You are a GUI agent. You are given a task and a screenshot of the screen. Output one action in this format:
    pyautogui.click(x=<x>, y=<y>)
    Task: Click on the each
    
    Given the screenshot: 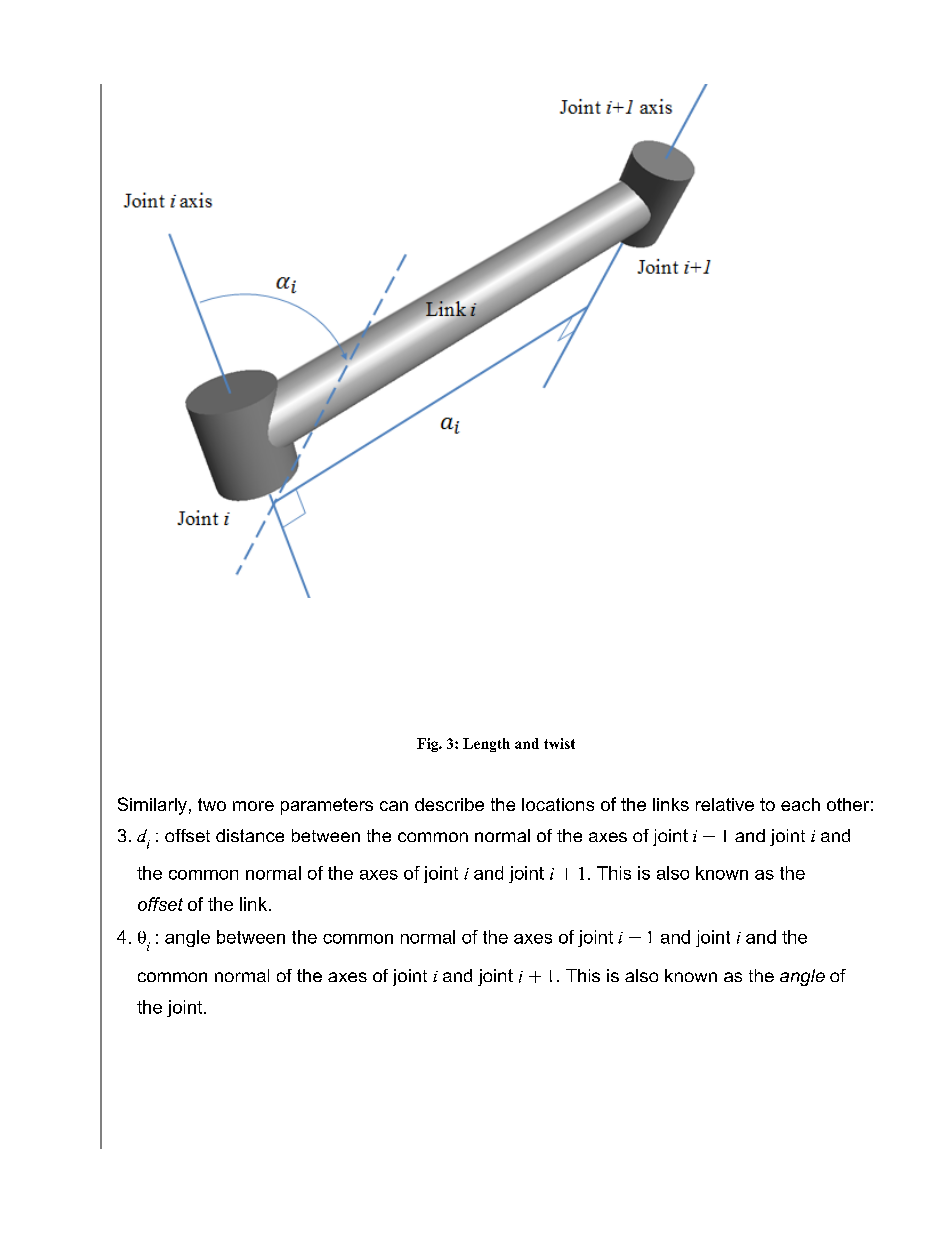 What is the action you would take?
    pyautogui.click(x=800, y=804)
